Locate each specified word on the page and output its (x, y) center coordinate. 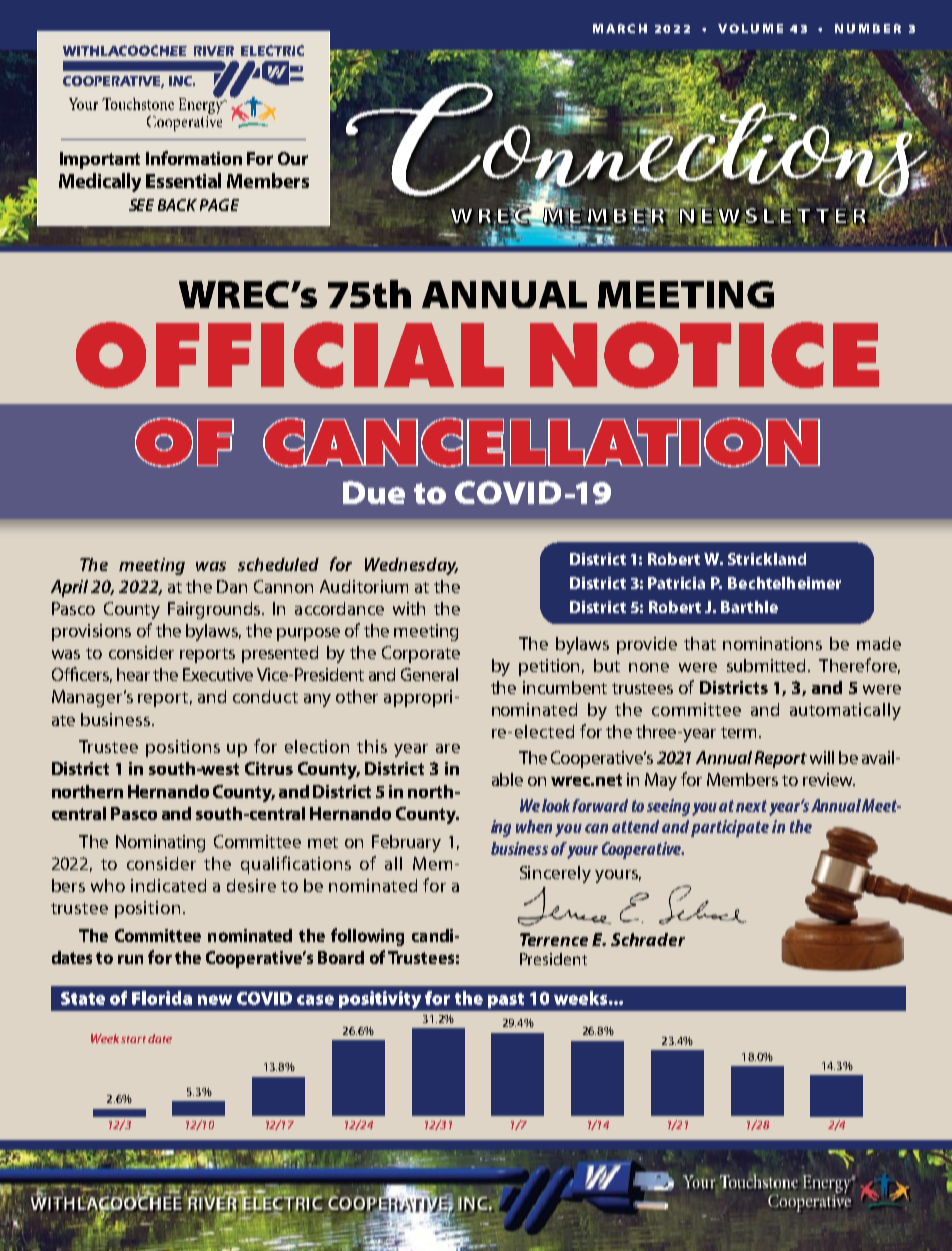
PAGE (219, 205)
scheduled (278, 564)
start (133, 1039)
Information (194, 158)
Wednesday (411, 566)
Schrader (648, 939)
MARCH (620, 28)
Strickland (767, 559)
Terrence (554, 939)
